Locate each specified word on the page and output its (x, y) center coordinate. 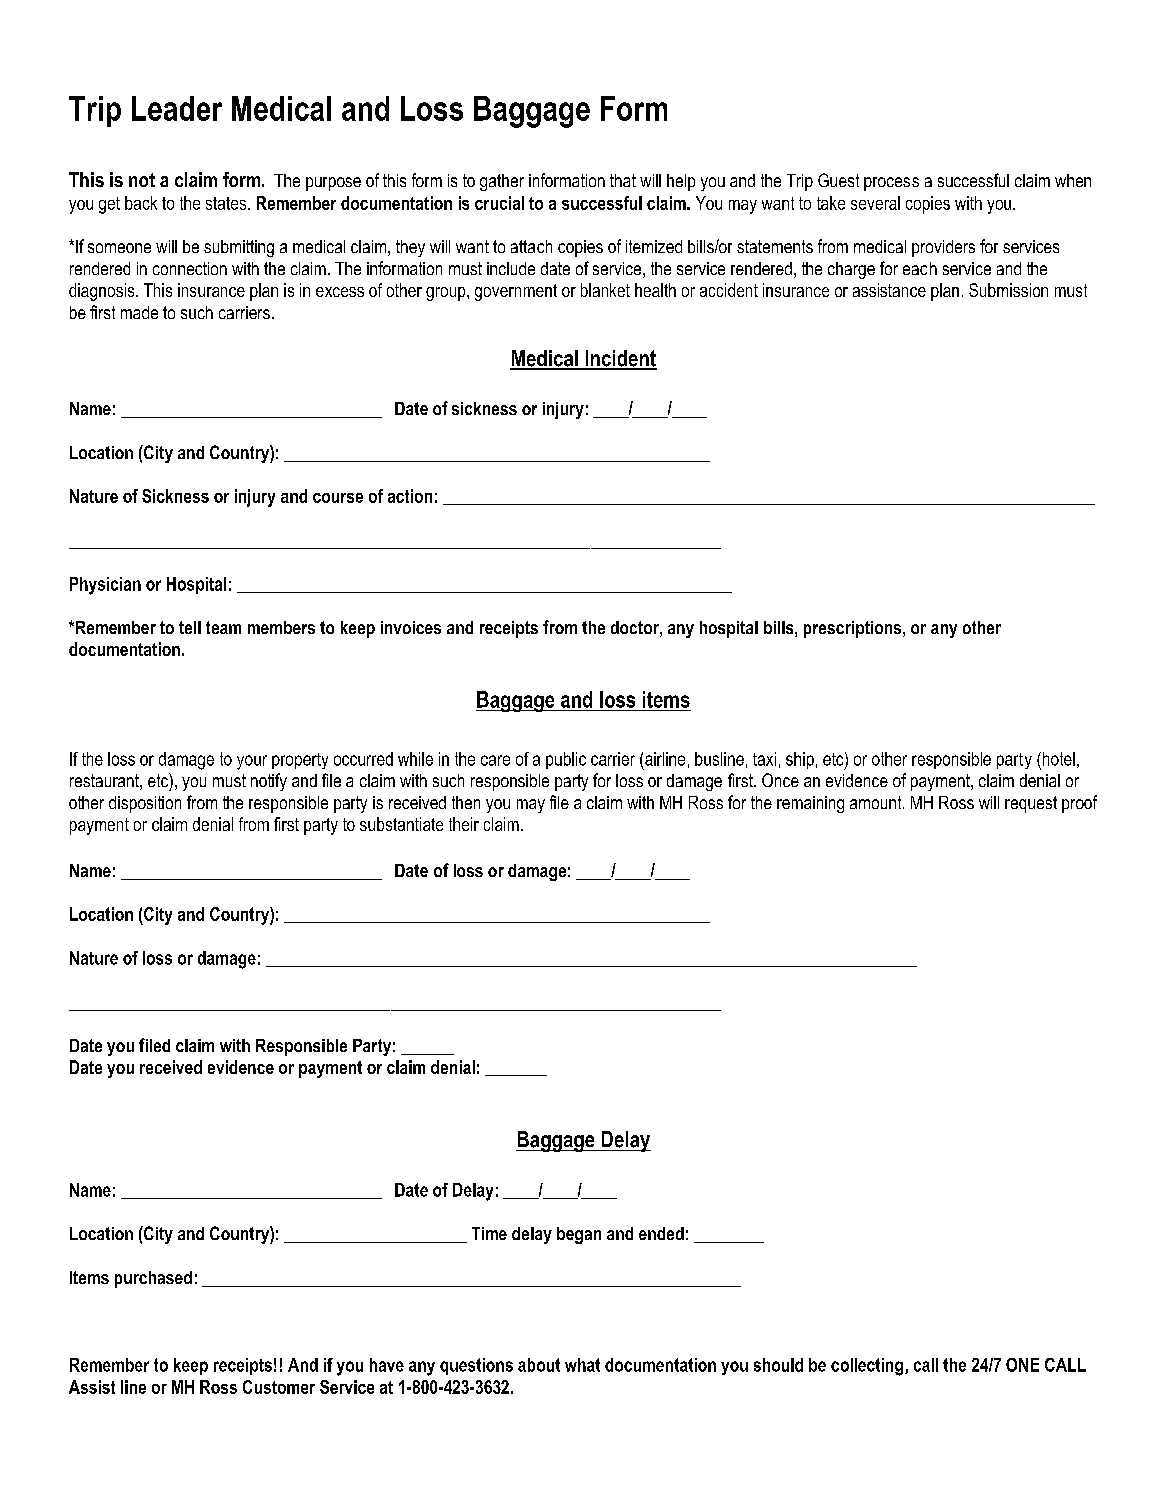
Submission (1008, 290)
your (252, 762)
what (582, 1365)
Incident (620, 359)
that (623, 180)
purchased (153, 1279)
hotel (1057, 759)
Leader (177, 108)
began (579, 1235)
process (891, 184)
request (1031, 804)
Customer (279, 1387)
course (338, 498)
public (566, 760)
